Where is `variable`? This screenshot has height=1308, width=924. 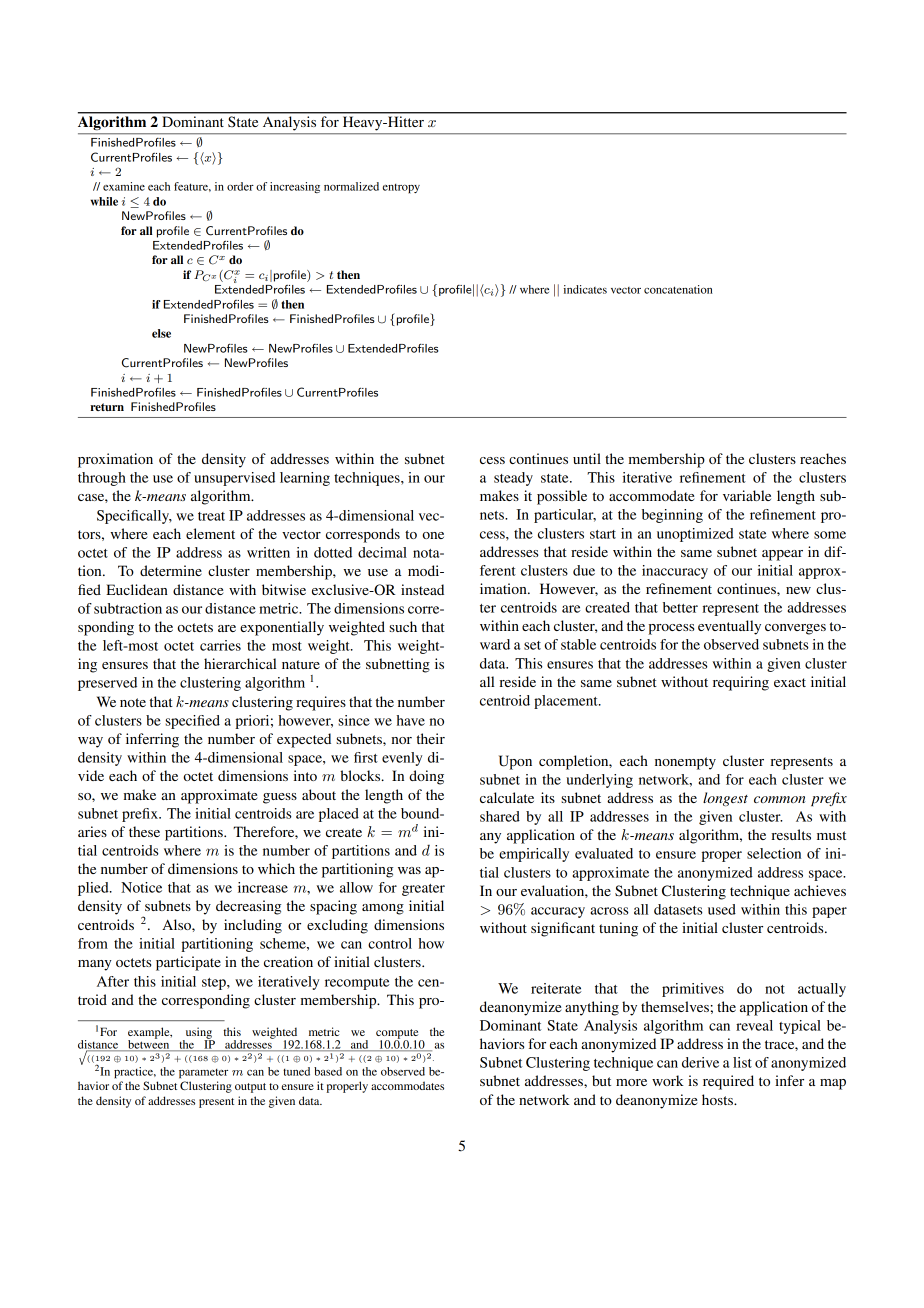
variable is located at coordinates (747, 495).
